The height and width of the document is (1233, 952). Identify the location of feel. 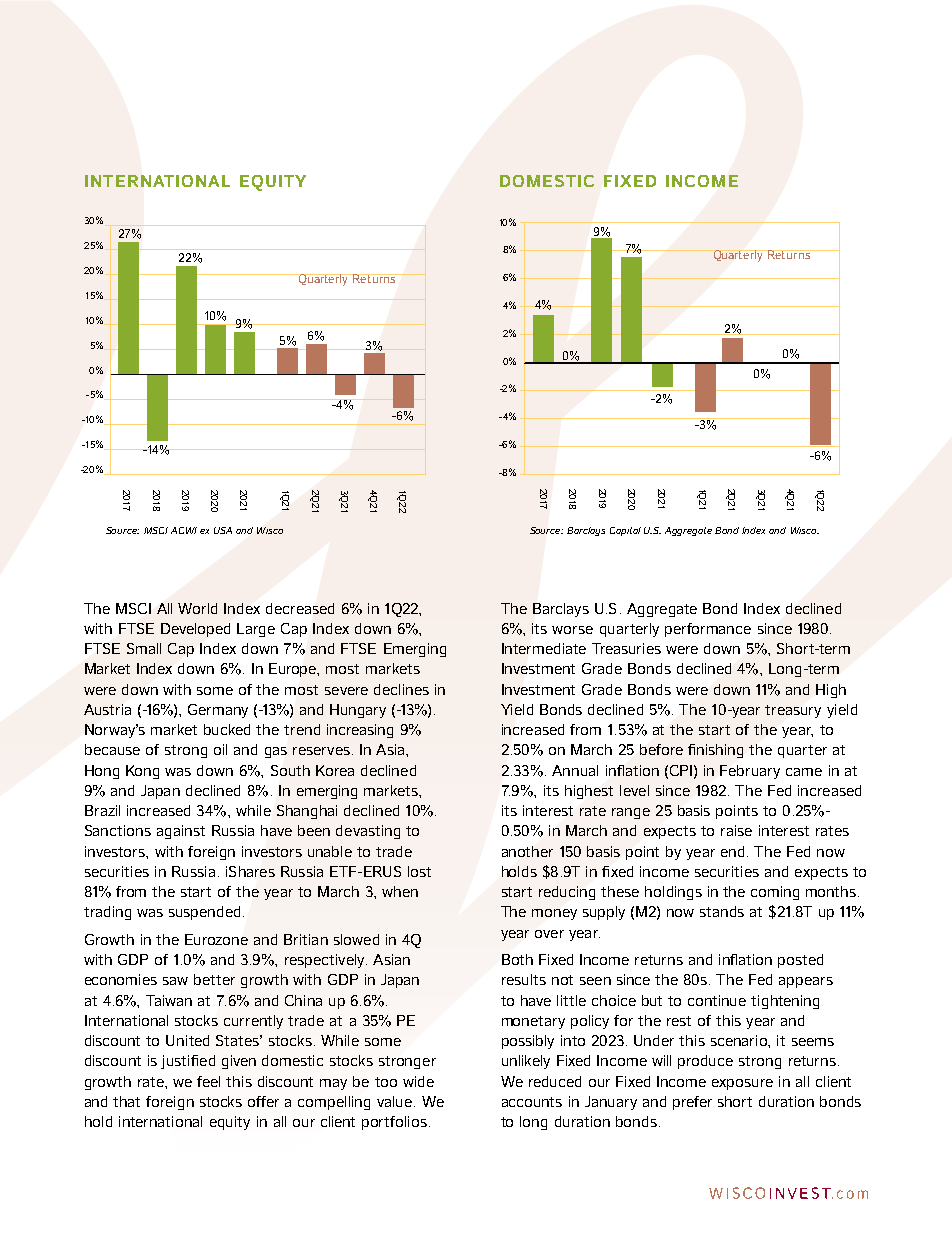
(208, 1081).
